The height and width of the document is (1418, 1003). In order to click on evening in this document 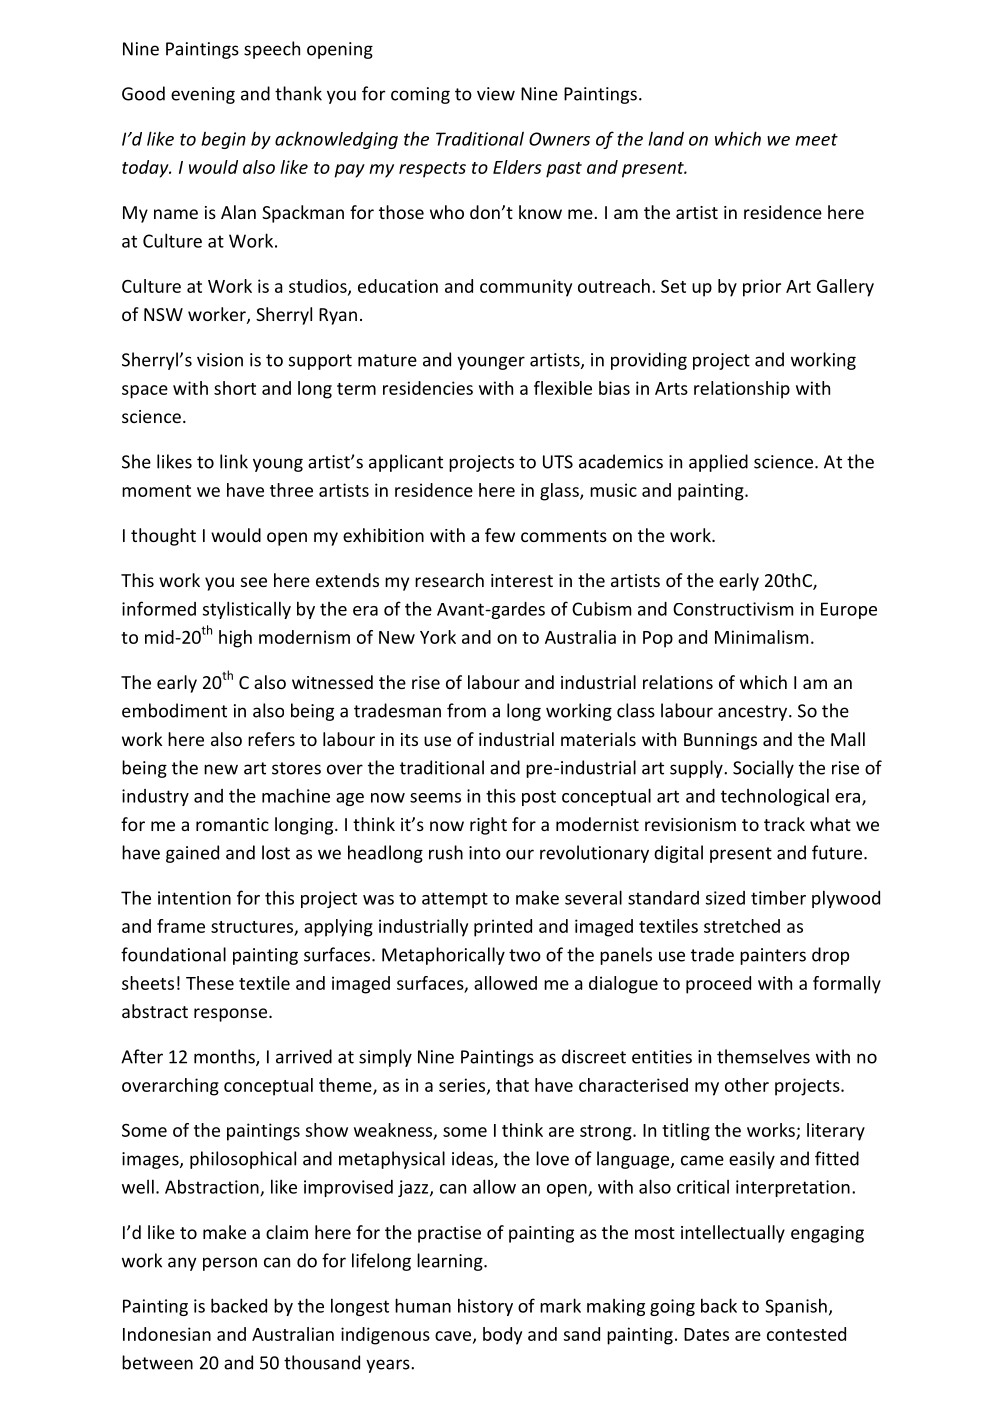, I will do `click(203, 95)`.
